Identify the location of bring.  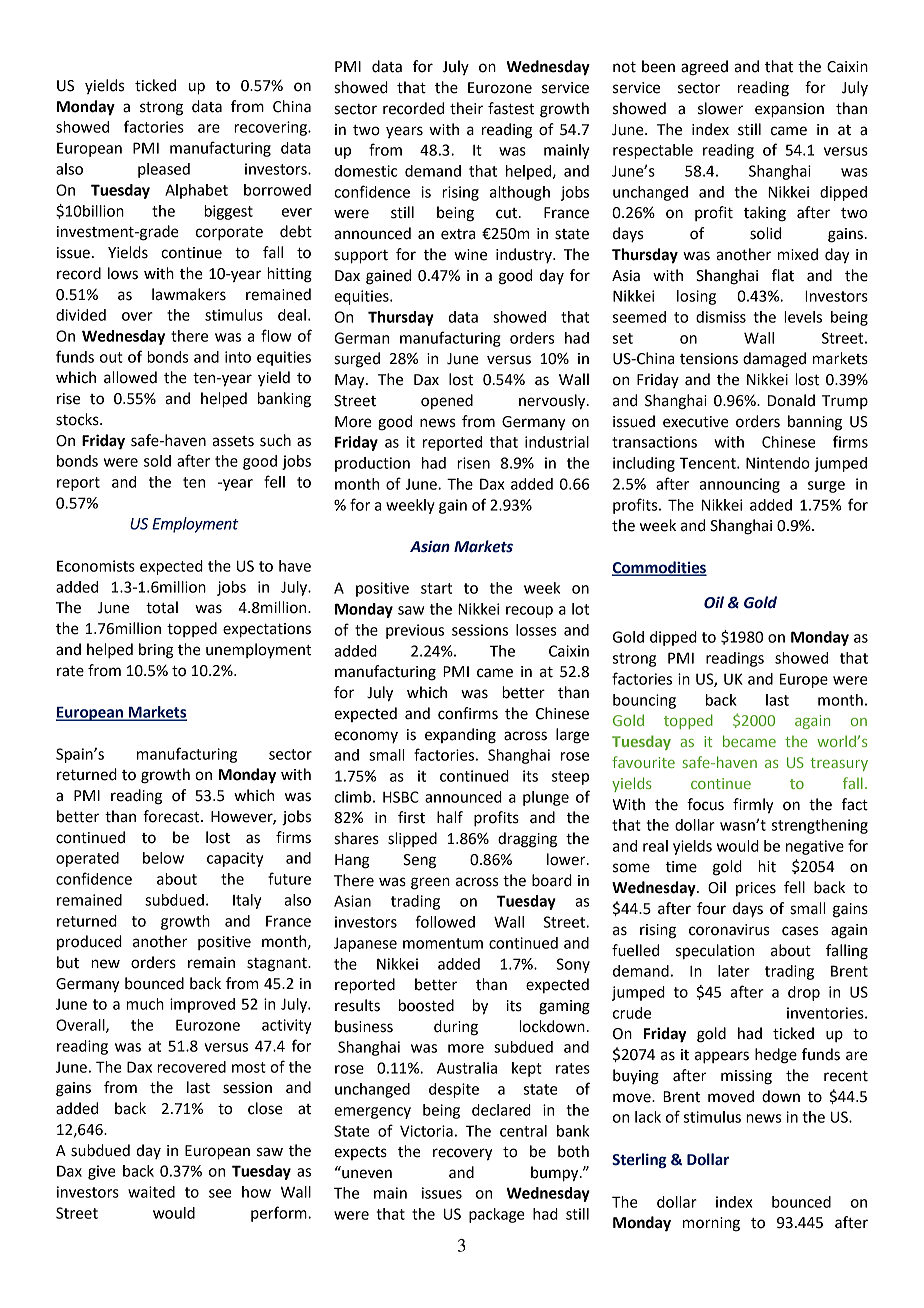
(156, 651).
